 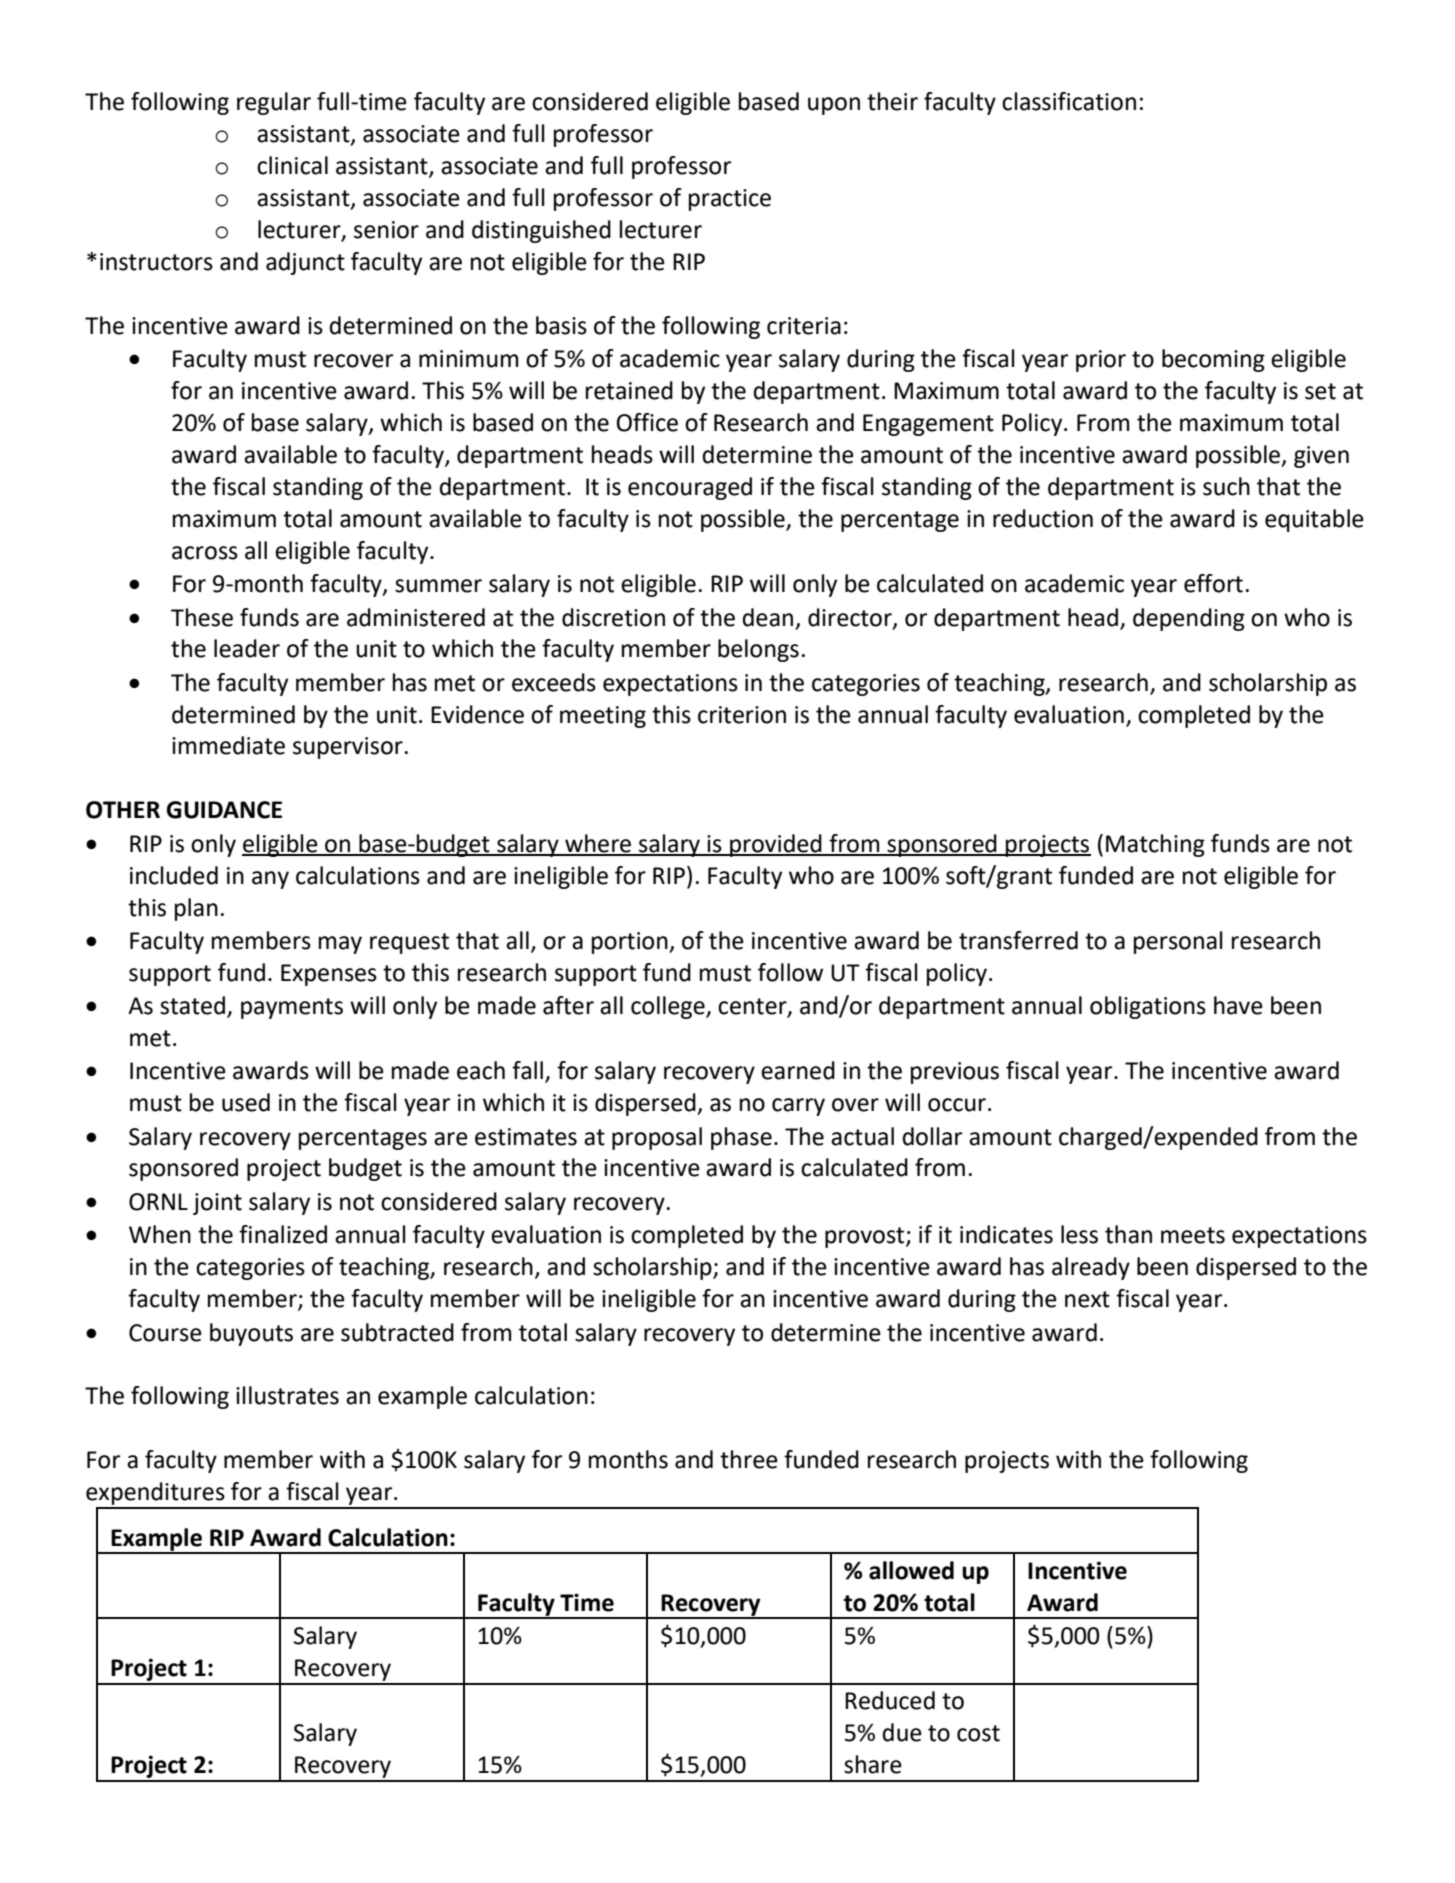 What do you see at coordinates (690, 488) in the document?
I see `encouraged` at bounding box center [690, 488].
